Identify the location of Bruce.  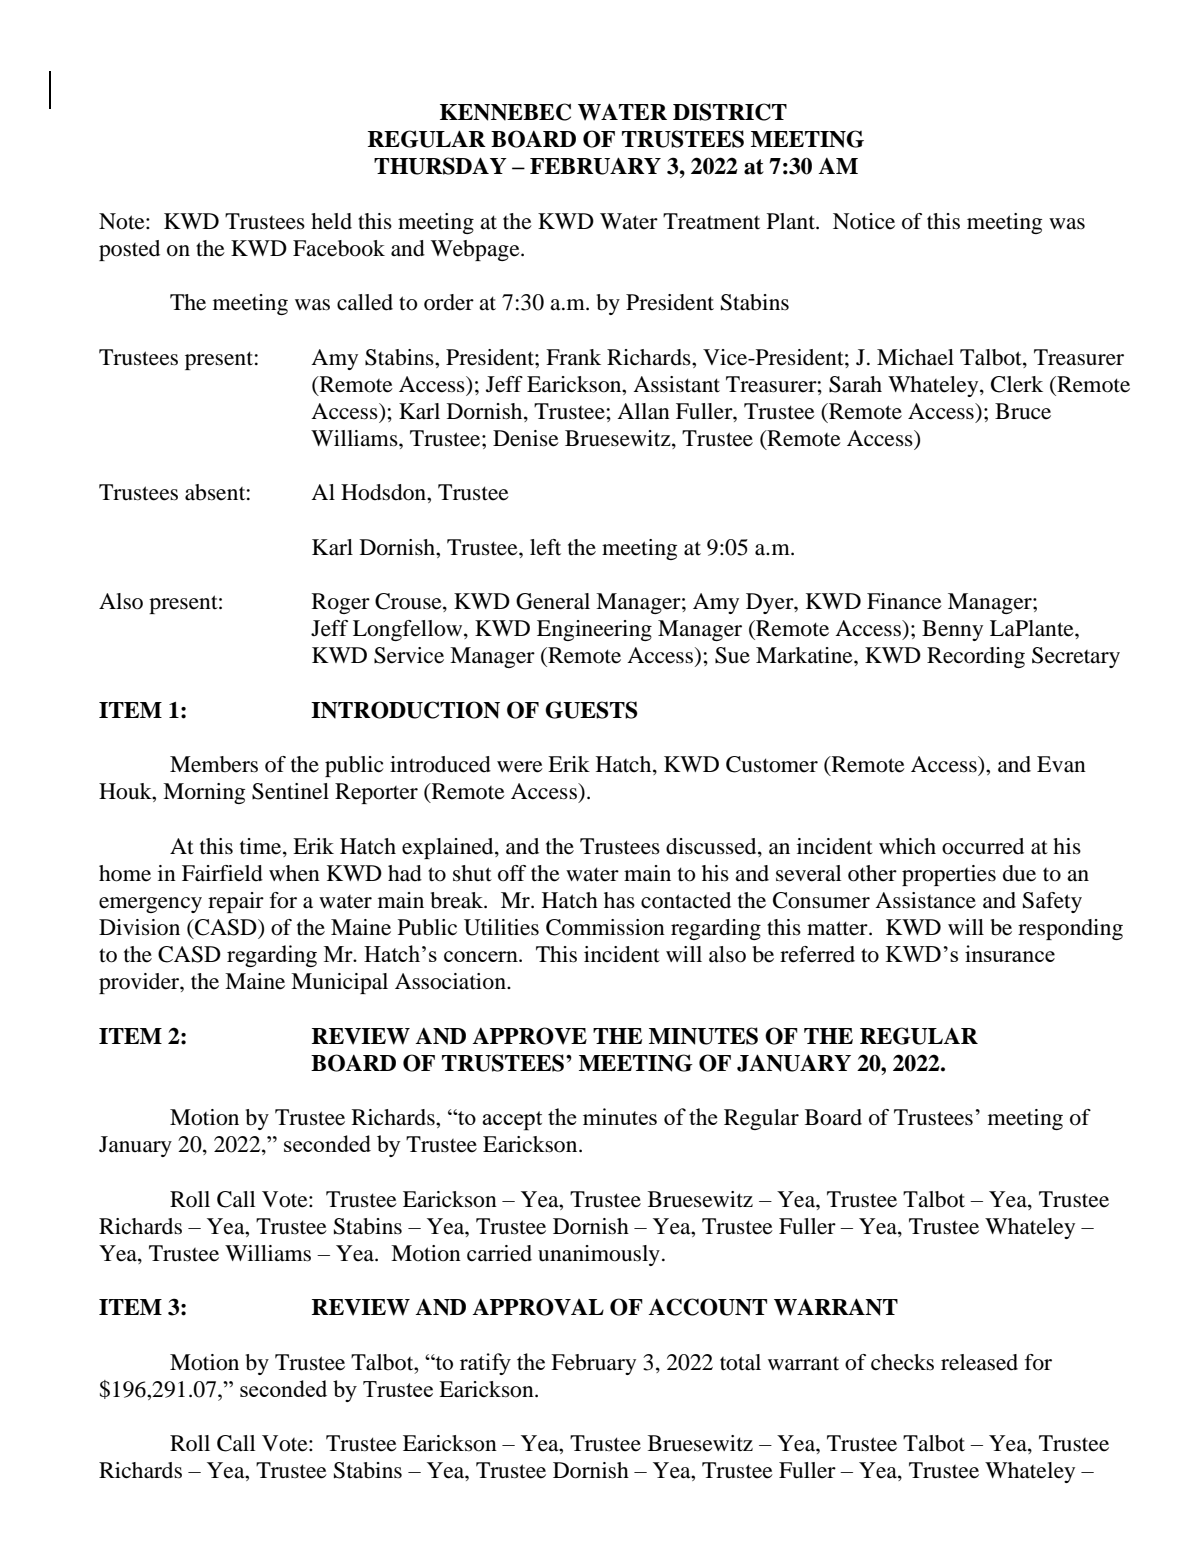
(1023, 411).
